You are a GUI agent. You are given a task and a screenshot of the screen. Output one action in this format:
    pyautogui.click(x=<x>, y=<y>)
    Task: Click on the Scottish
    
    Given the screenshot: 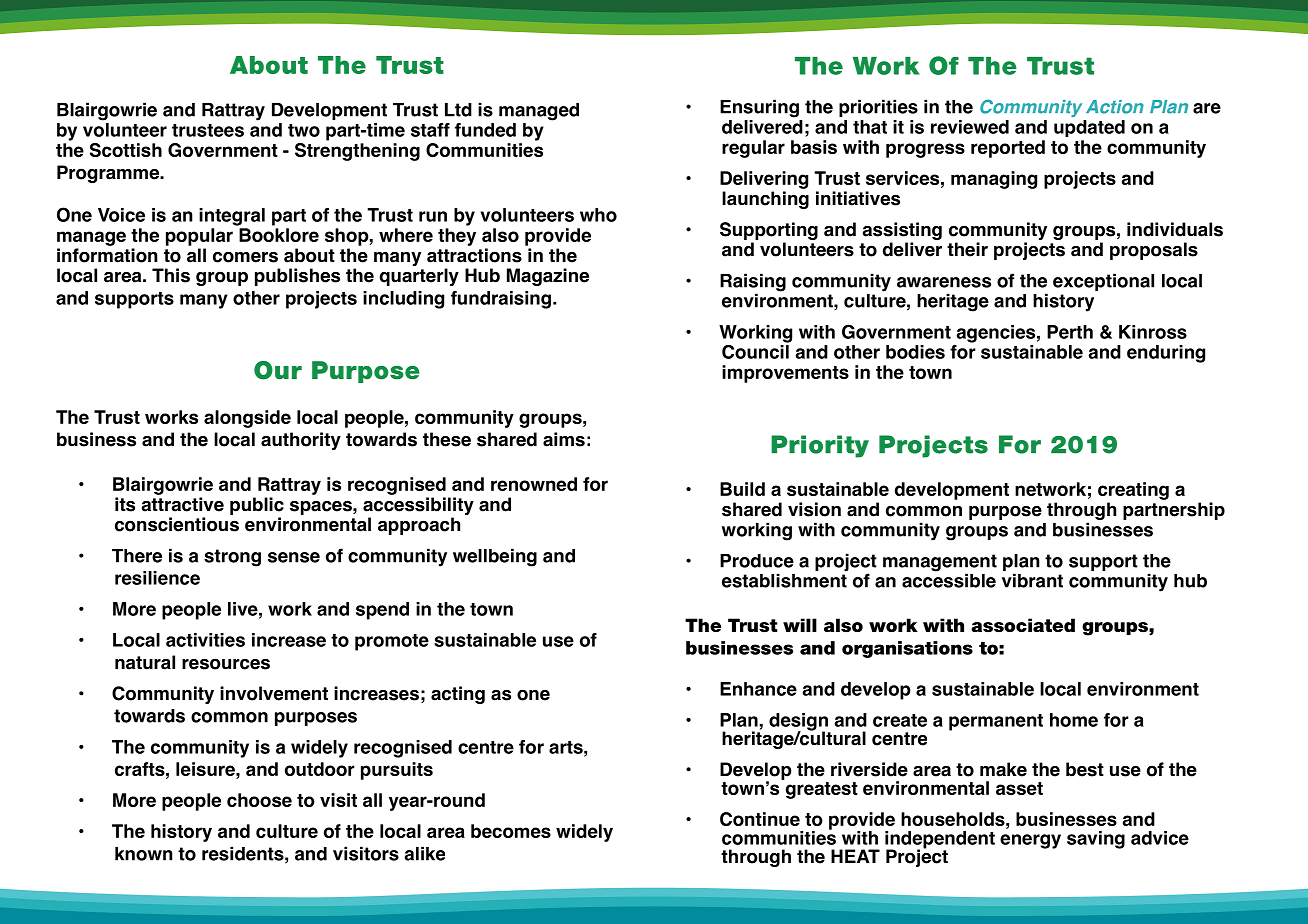 What is the action you would take?
    pyautogui.click(x=126, y=150)
